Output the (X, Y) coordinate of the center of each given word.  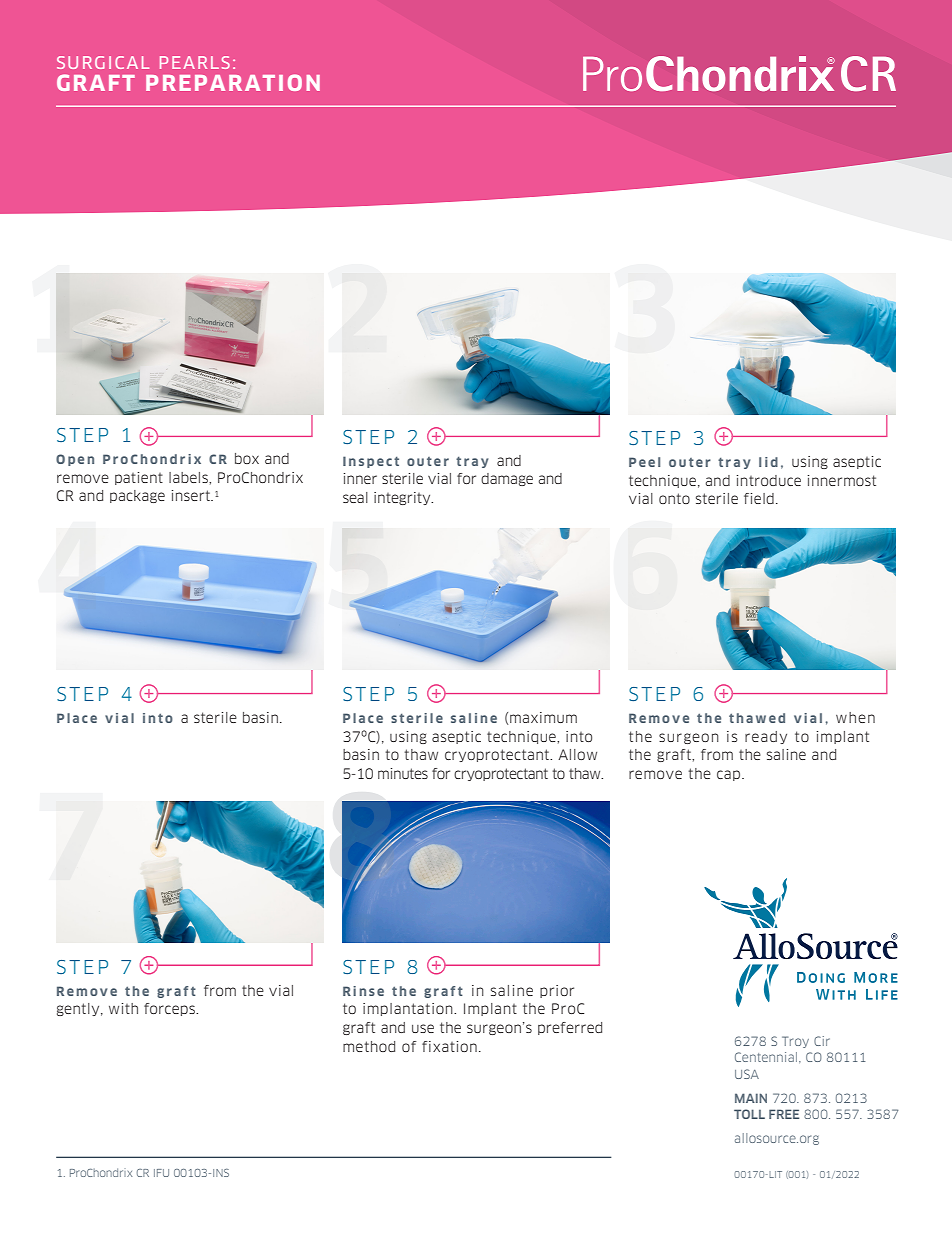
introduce (769, 480)
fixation (449, 1046)
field (759, 498)
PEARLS (195, 62)
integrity (403, 498)
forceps (170, 1009)
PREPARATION (233, 82)
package (137, 496)
